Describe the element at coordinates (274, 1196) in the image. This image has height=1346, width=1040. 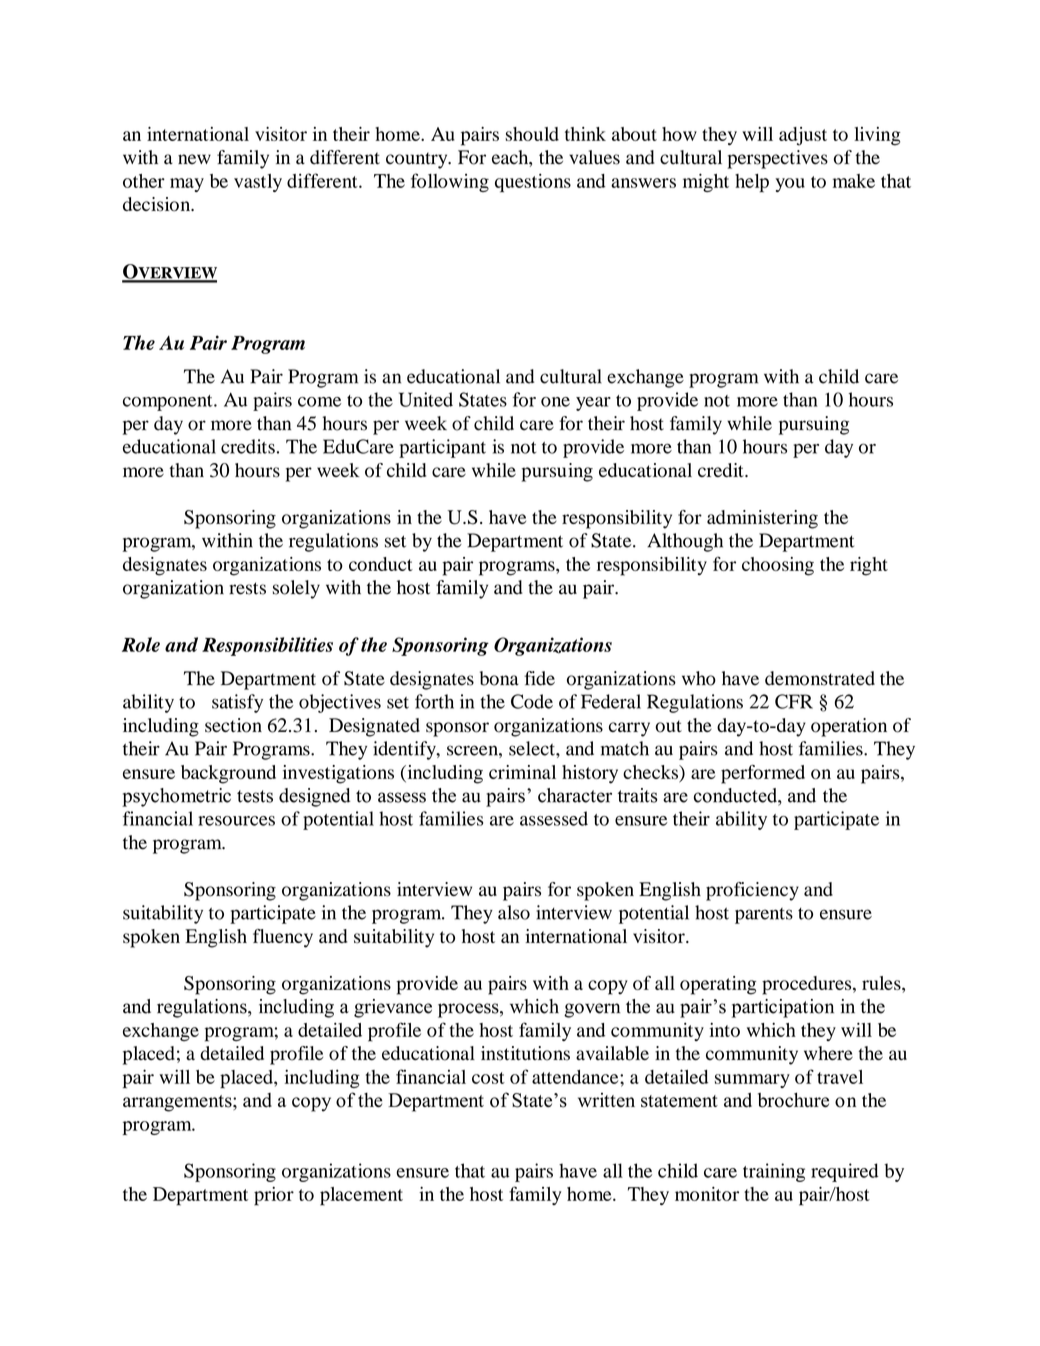
I see `prior` at that location.
